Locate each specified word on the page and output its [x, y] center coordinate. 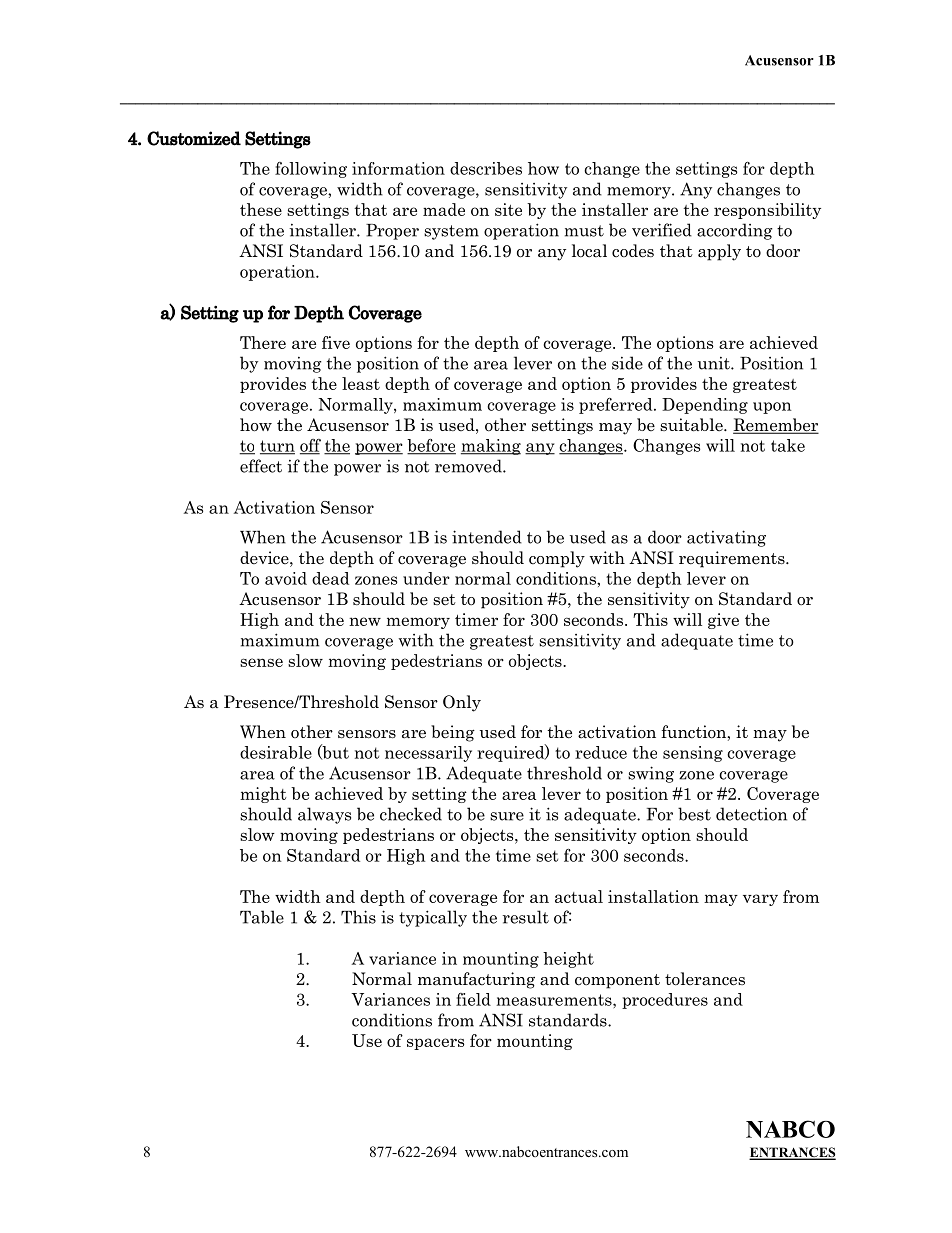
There [263, 342]
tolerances [705, 979]
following [311, 170]
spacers [435, 1044]
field [473, 999]
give [723, 621]
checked [411, 814]
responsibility [767, 211]
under [426, 578]
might [263, 795]
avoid [286, 578]
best [694, 814]
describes [486, 168]
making [491, 447]
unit [715, 363]
